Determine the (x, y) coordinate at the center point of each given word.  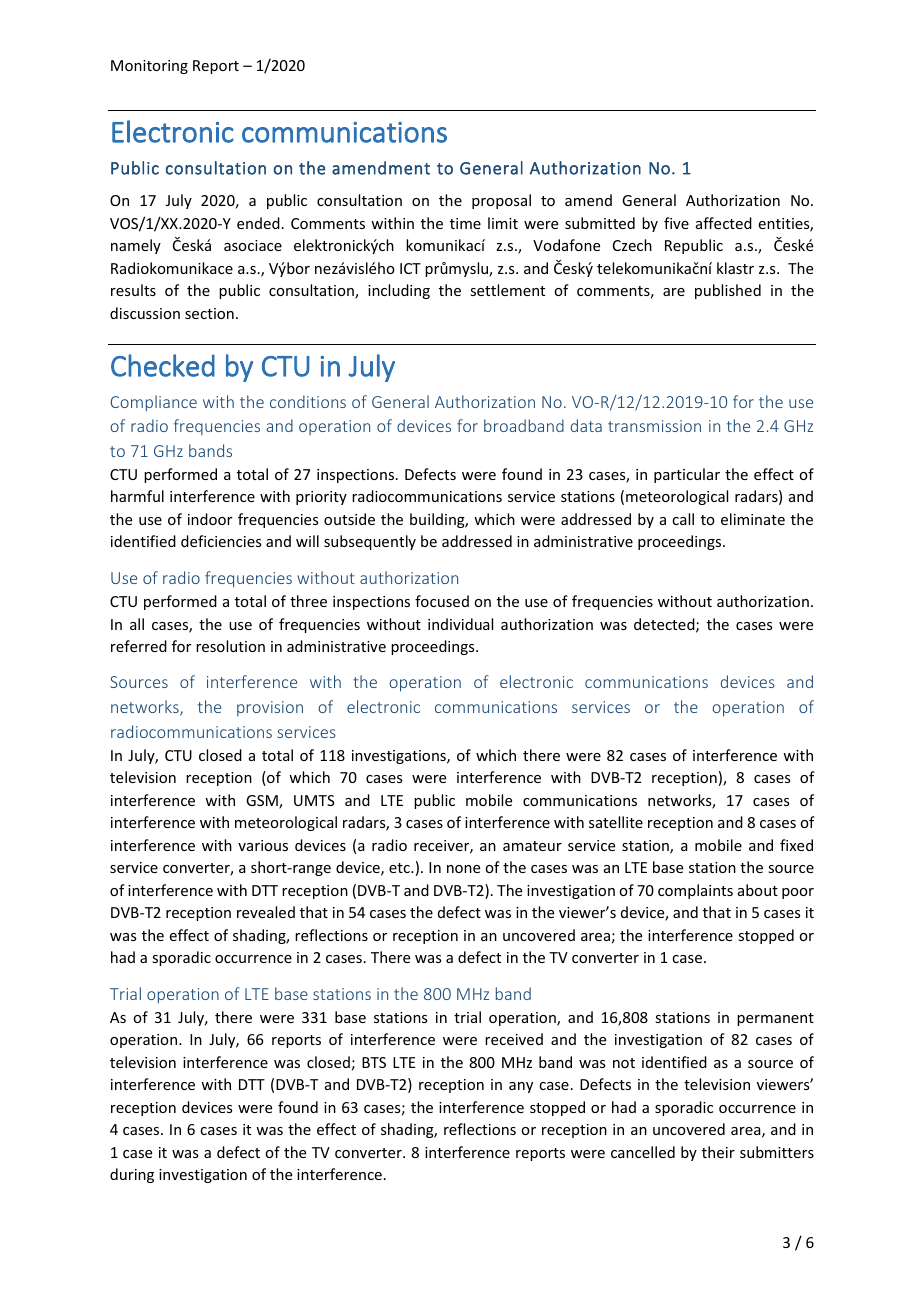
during (132, 1175)
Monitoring (149, 67)
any (521, 1087)
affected (724, 223)
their (718, 1152)
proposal (501, 201)
